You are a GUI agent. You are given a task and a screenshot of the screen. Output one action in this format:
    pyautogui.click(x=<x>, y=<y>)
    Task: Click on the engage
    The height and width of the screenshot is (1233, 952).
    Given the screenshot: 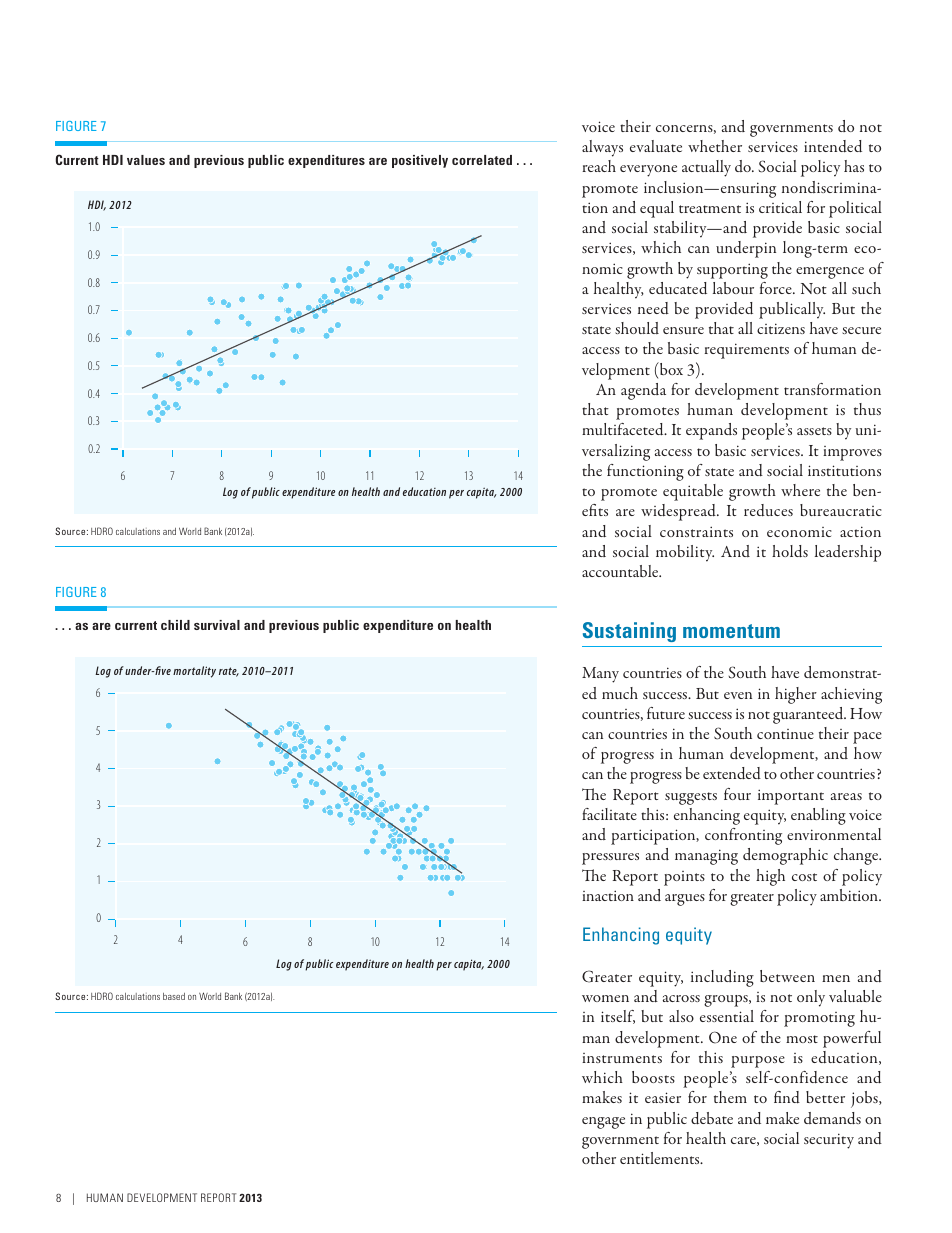 What is the action you would take?
    pyautogui.click(x=603, y=1123)
